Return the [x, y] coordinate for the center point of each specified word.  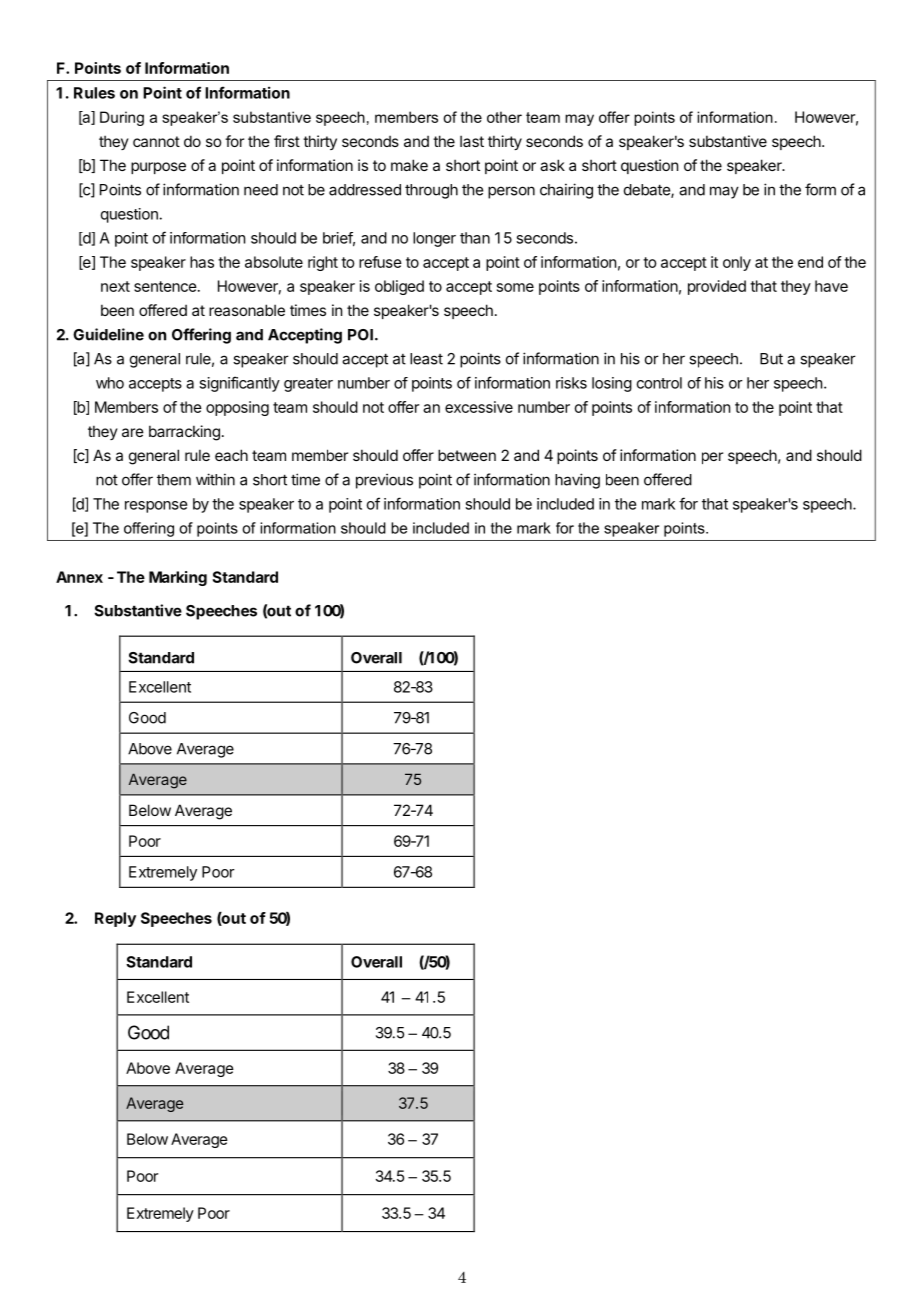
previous [384, 481]
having [577, 481]
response [156, 507]
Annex [79, 577]
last [472, 141]
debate [648, 191]
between [467, 455]
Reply [115, 919]
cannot [156, 141]
